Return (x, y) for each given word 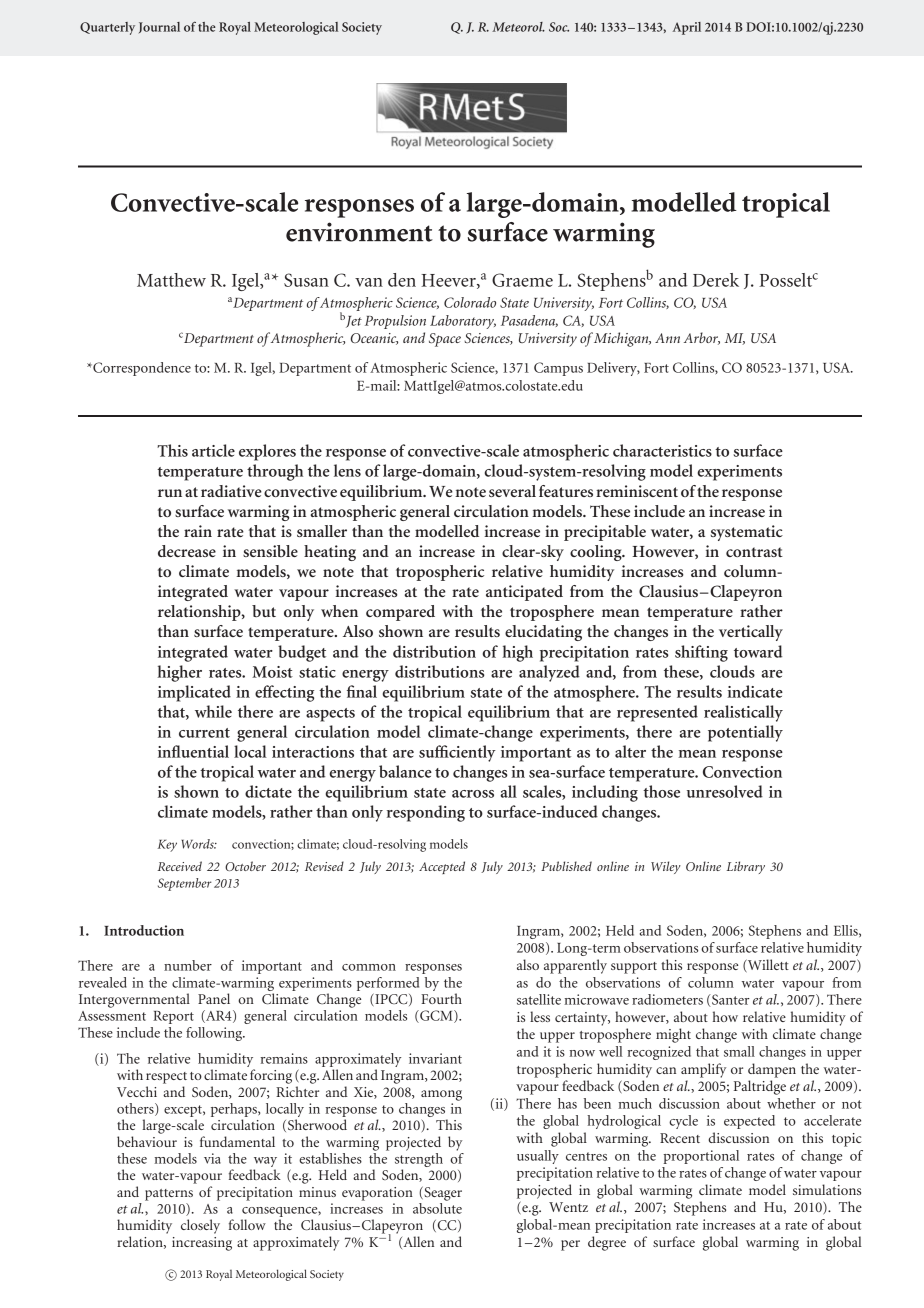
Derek (716, 280)
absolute (437, 1207)
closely (200, 1226)
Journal (159, 27)
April (687, 28)
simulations (827, 1189)
